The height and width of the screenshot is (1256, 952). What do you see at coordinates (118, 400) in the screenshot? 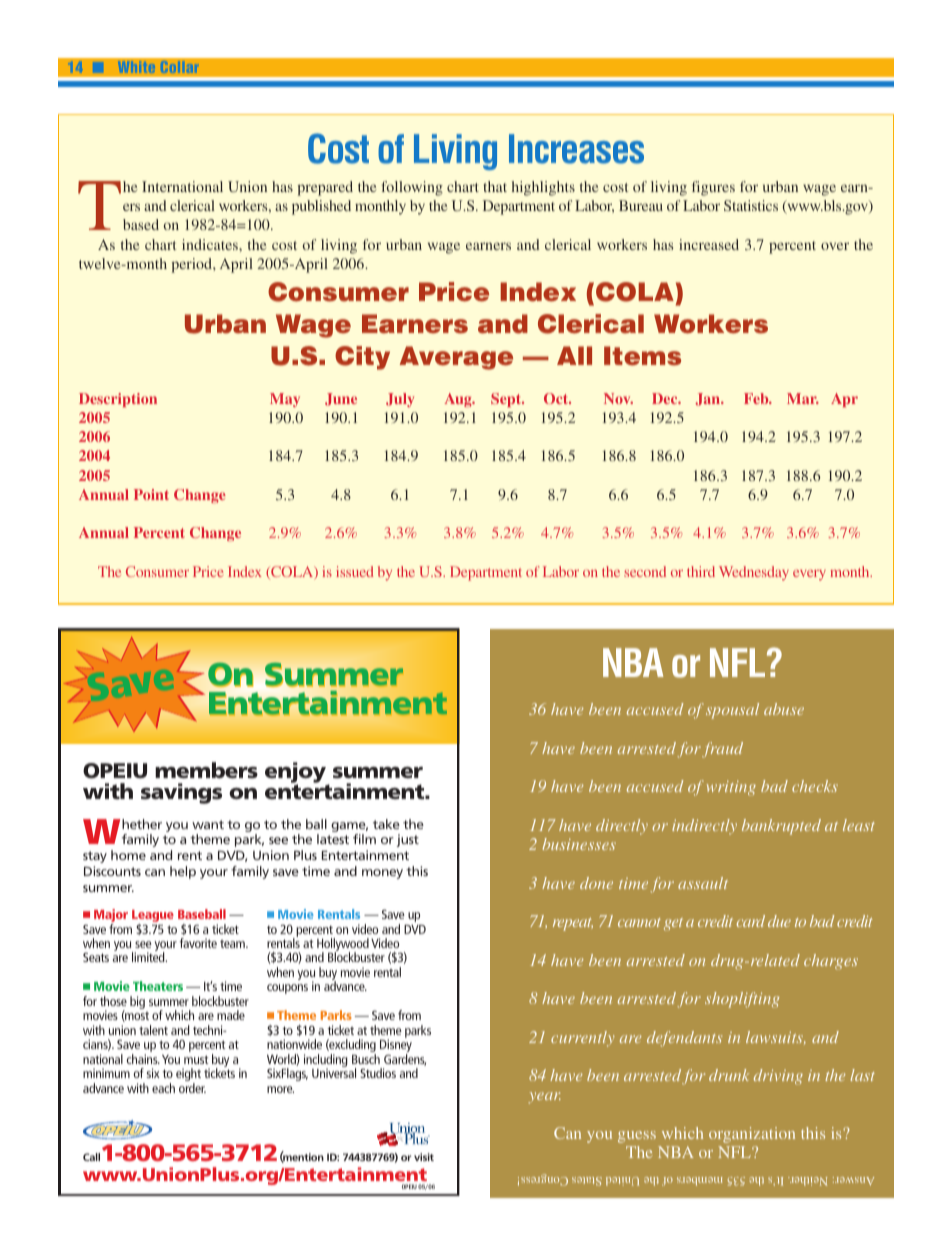
I see `Description` at bounding box center [118, 400].
